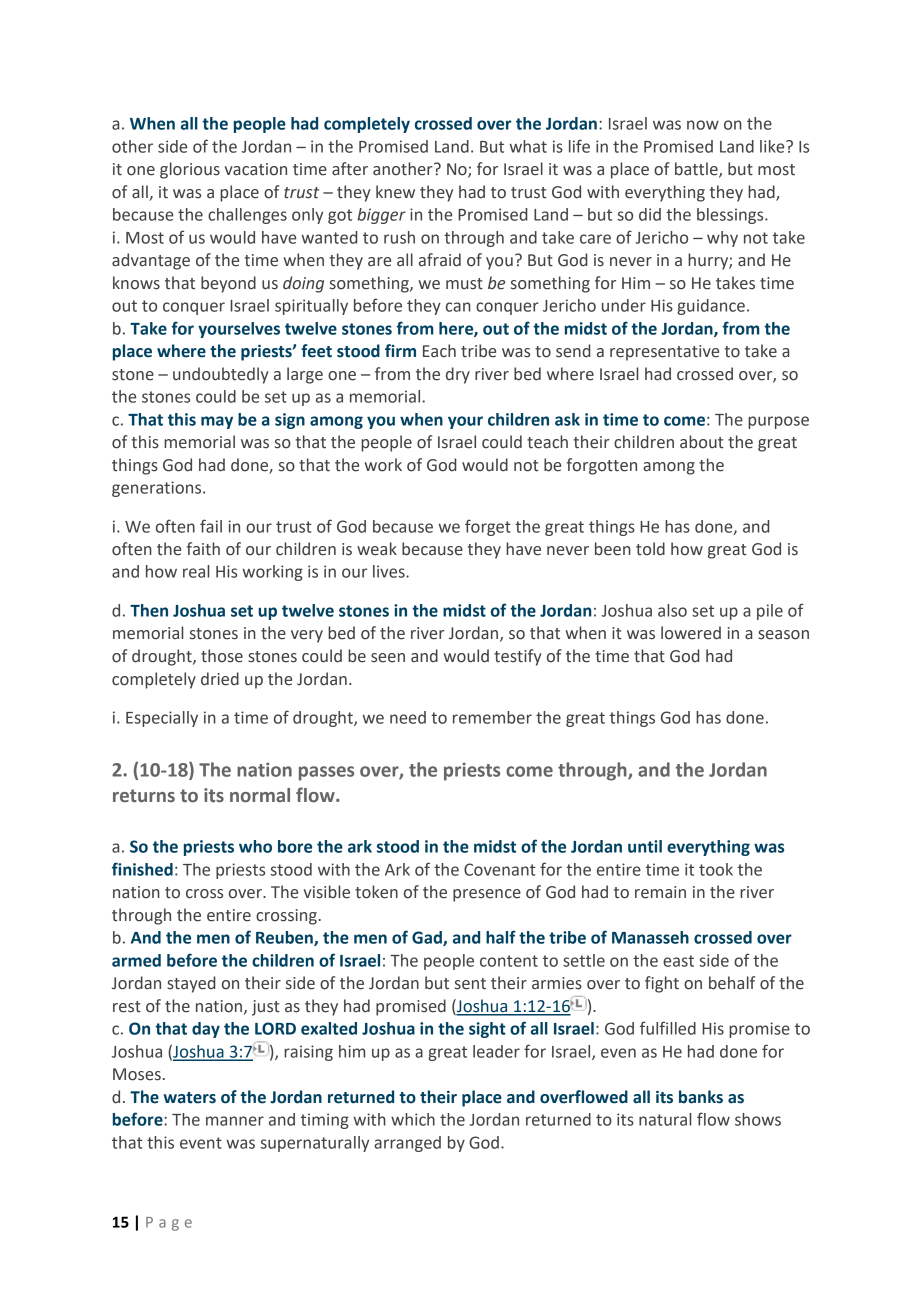  Describe the element at coordinates (190, 170) in the document. I see `glorious` at that location.
